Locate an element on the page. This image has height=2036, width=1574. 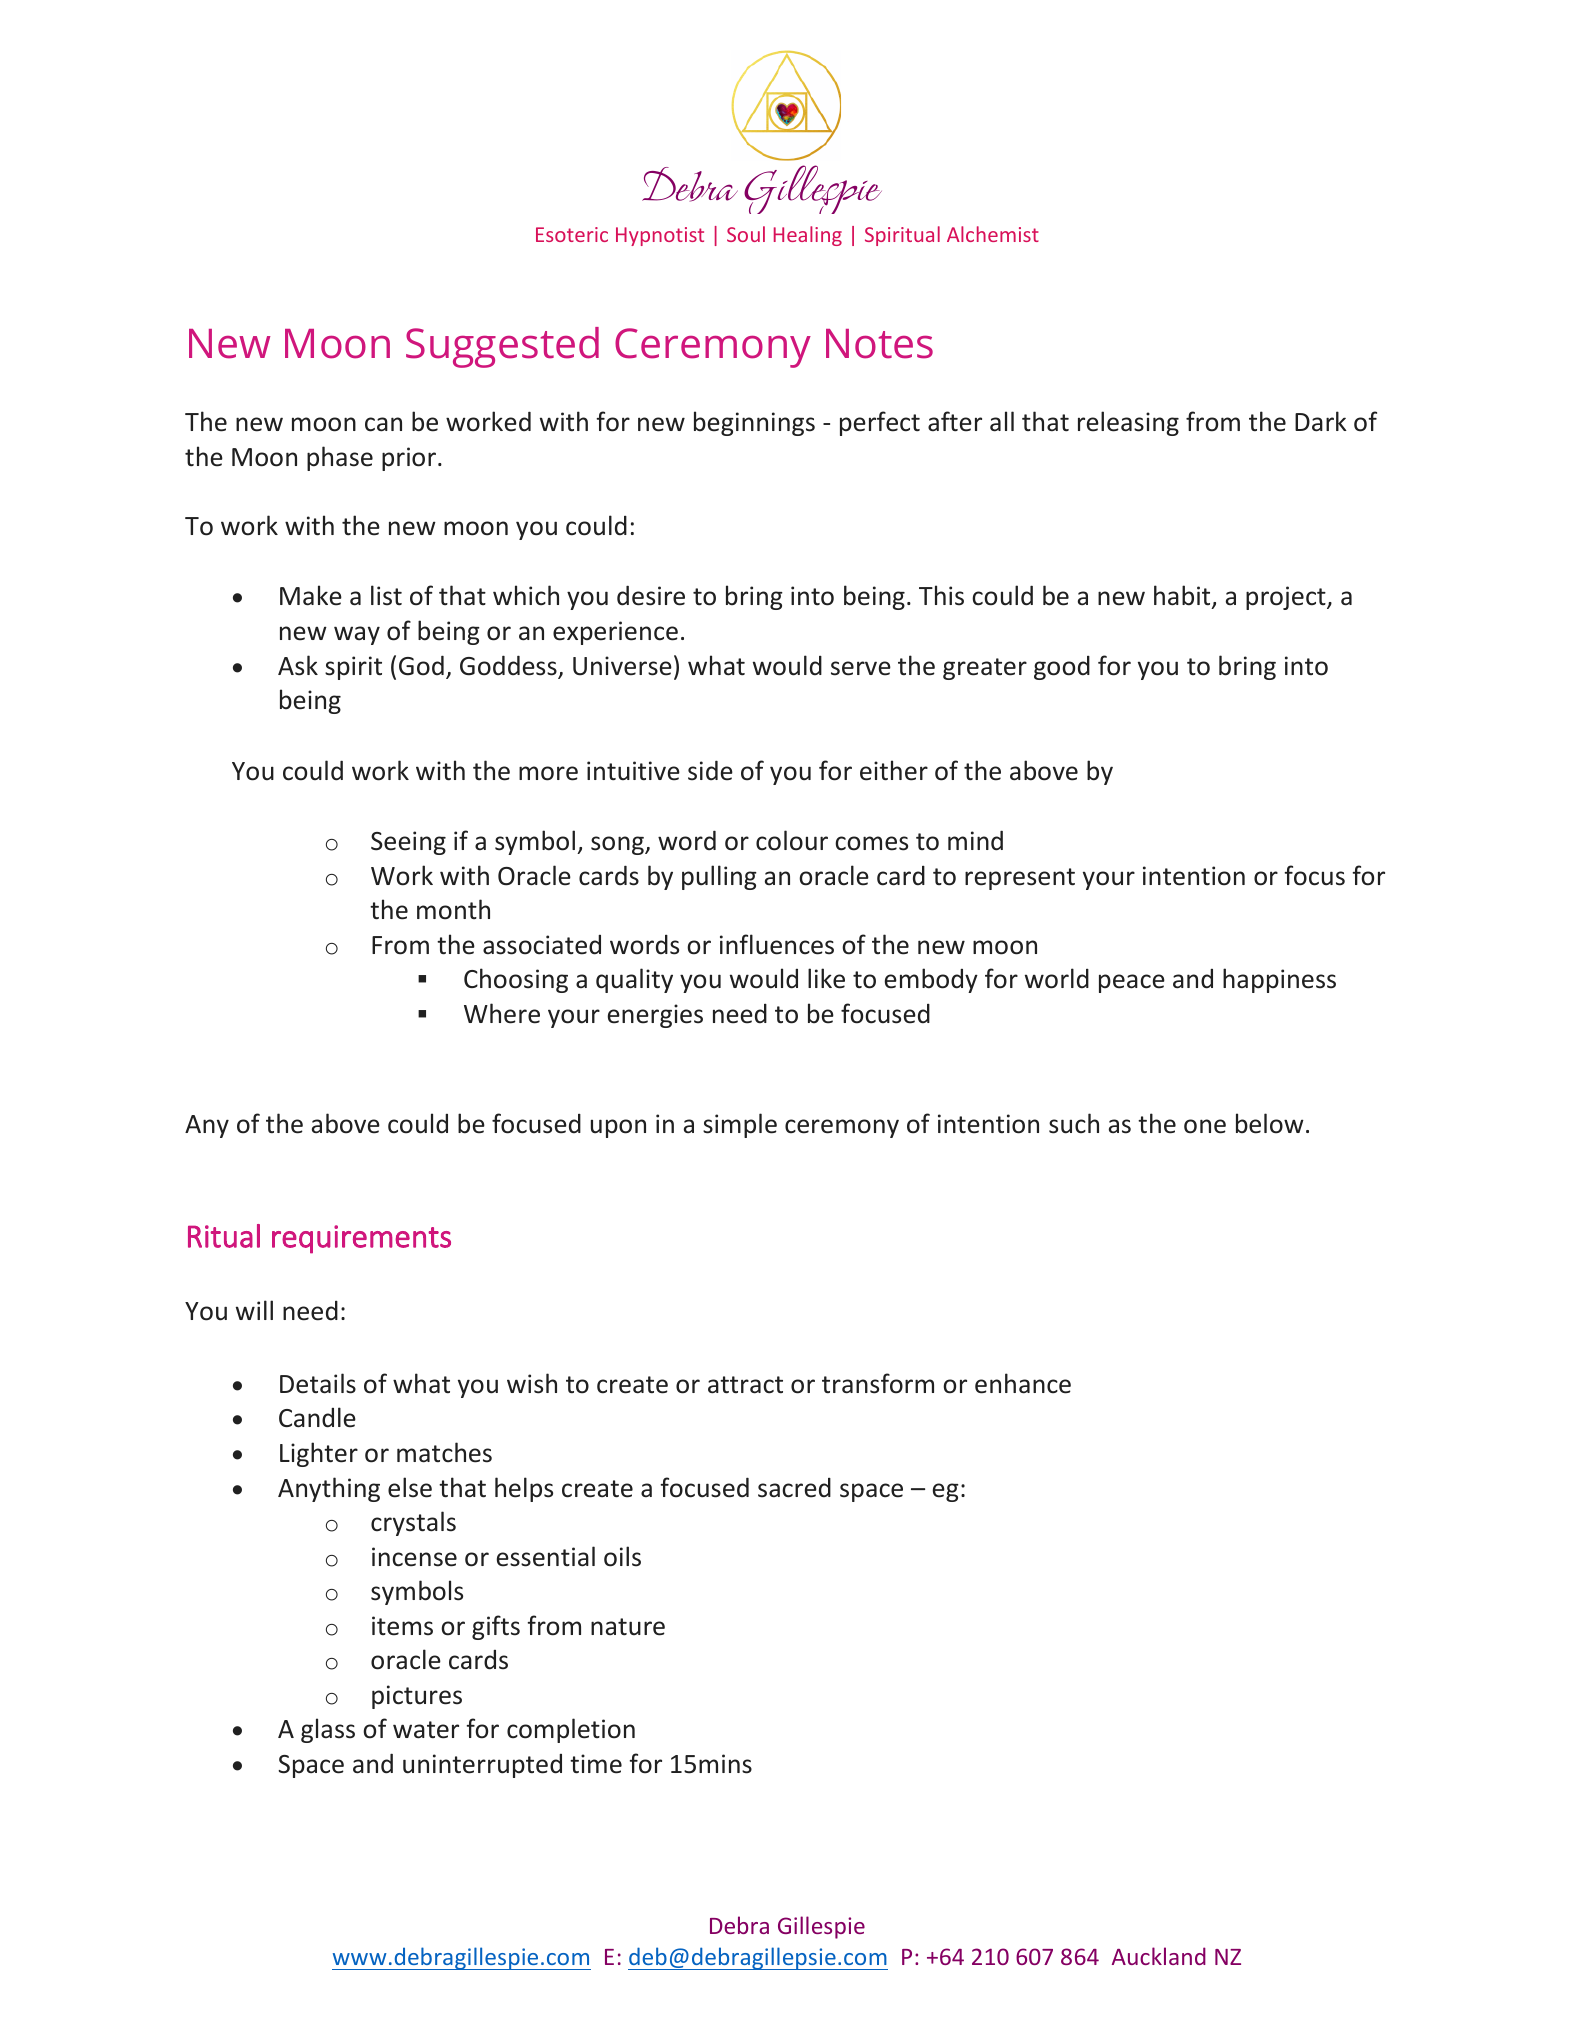
Healing is located at coordinates (808, 236).
